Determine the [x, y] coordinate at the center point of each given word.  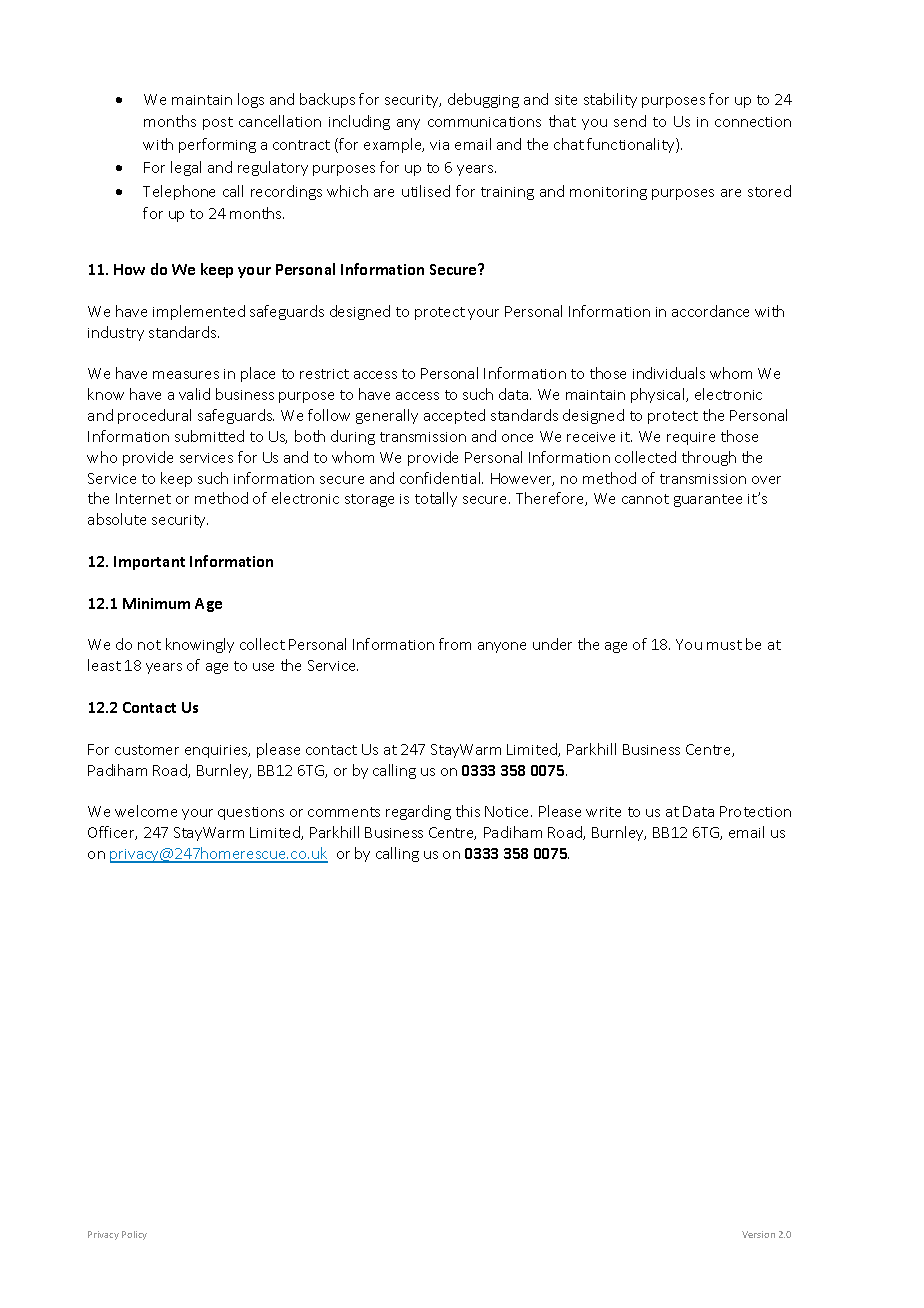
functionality [632, 145]
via [439, 145]
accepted [454, 416]
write [603, 812]
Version [758, 1234]
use [263, 667]
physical [659, 395]
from [455, 644]
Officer [112, 833]
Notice [508, 811]
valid [194, 394]
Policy [134, 1235]
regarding [418, 812]
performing [217, 145]
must [724, 645]
